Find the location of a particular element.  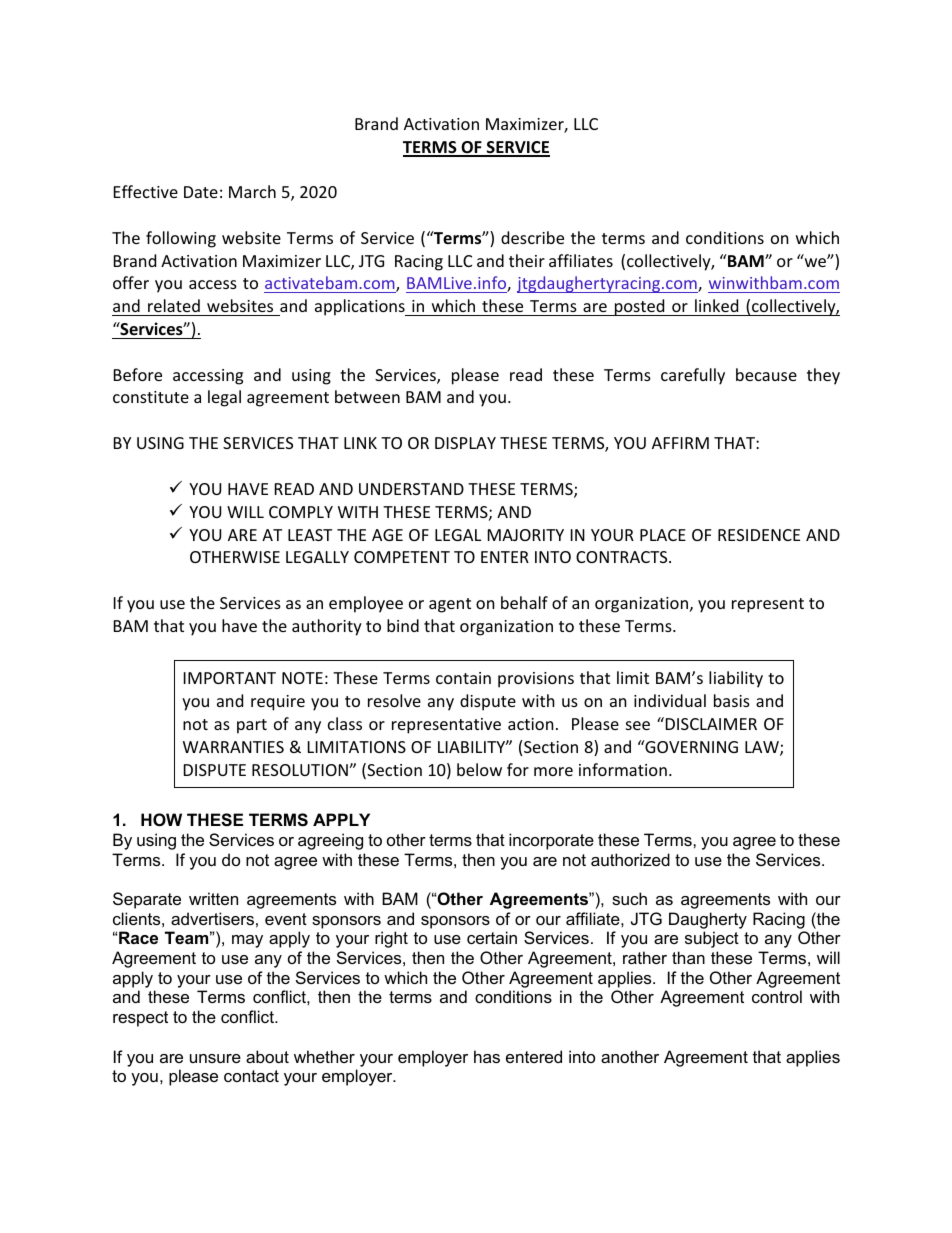

below is located at coordinates (479, 769).
